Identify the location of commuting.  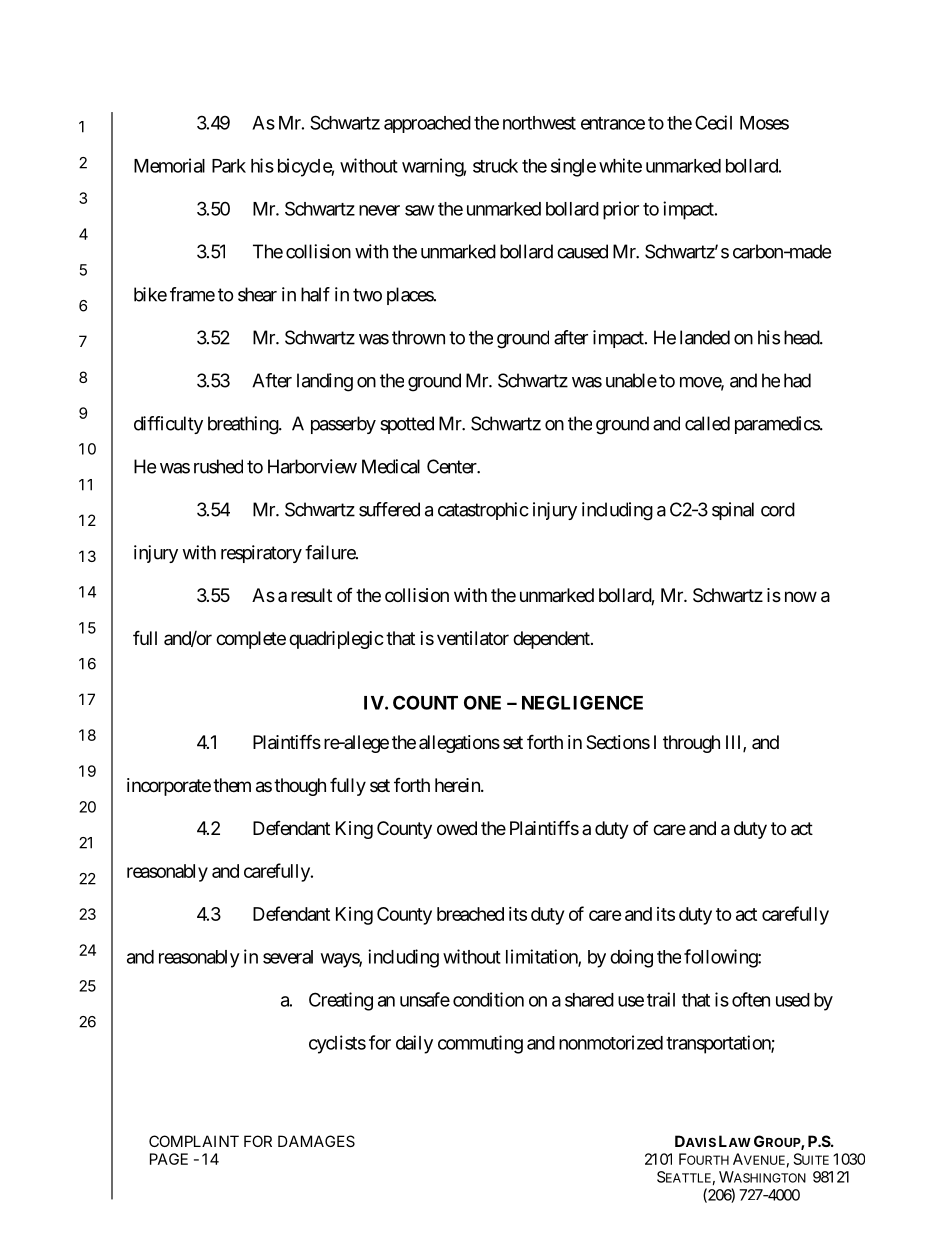
(480, 1044).
